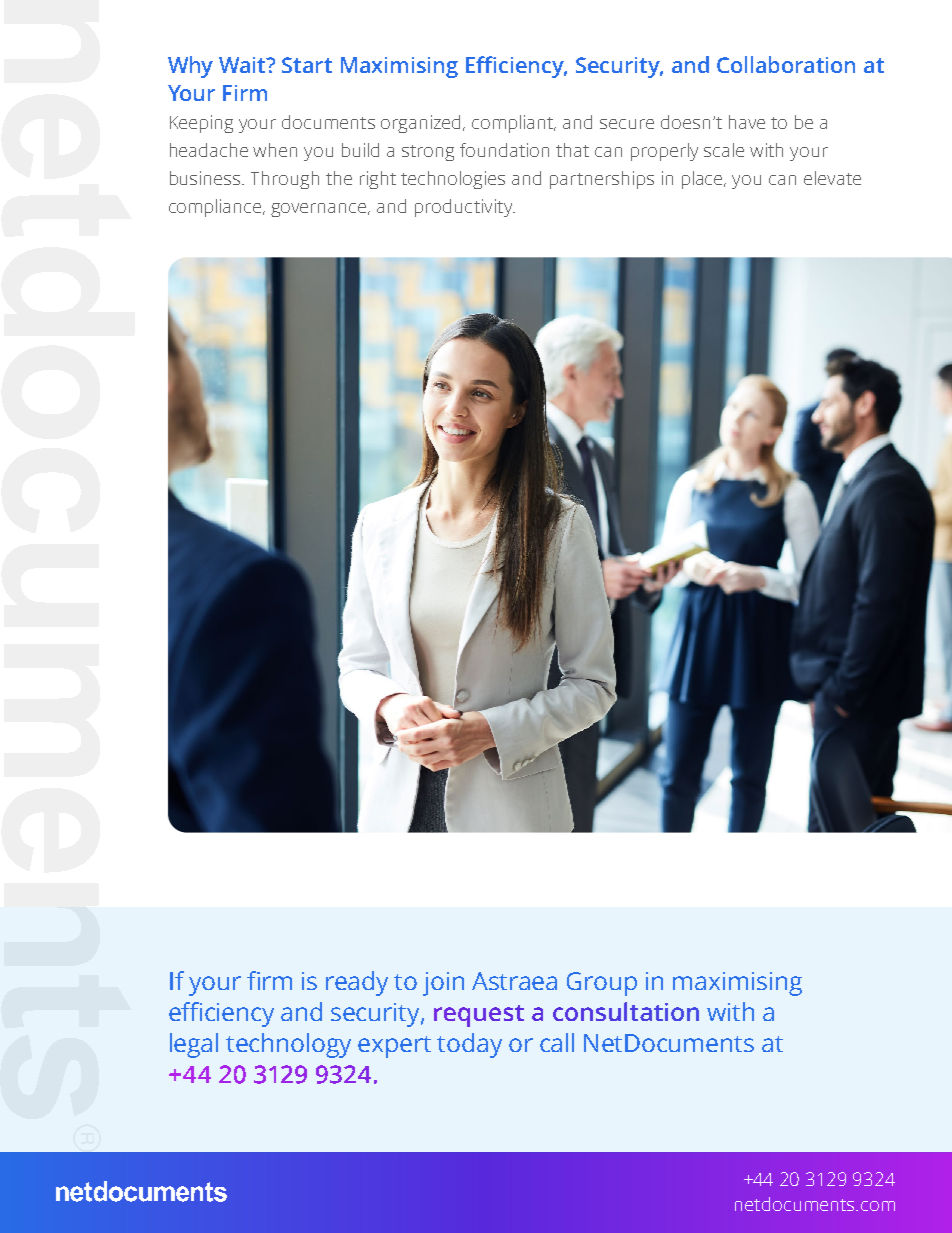 The width and height of the image is (952, 1233). I want to click on Astraea, so click(514, 981).
